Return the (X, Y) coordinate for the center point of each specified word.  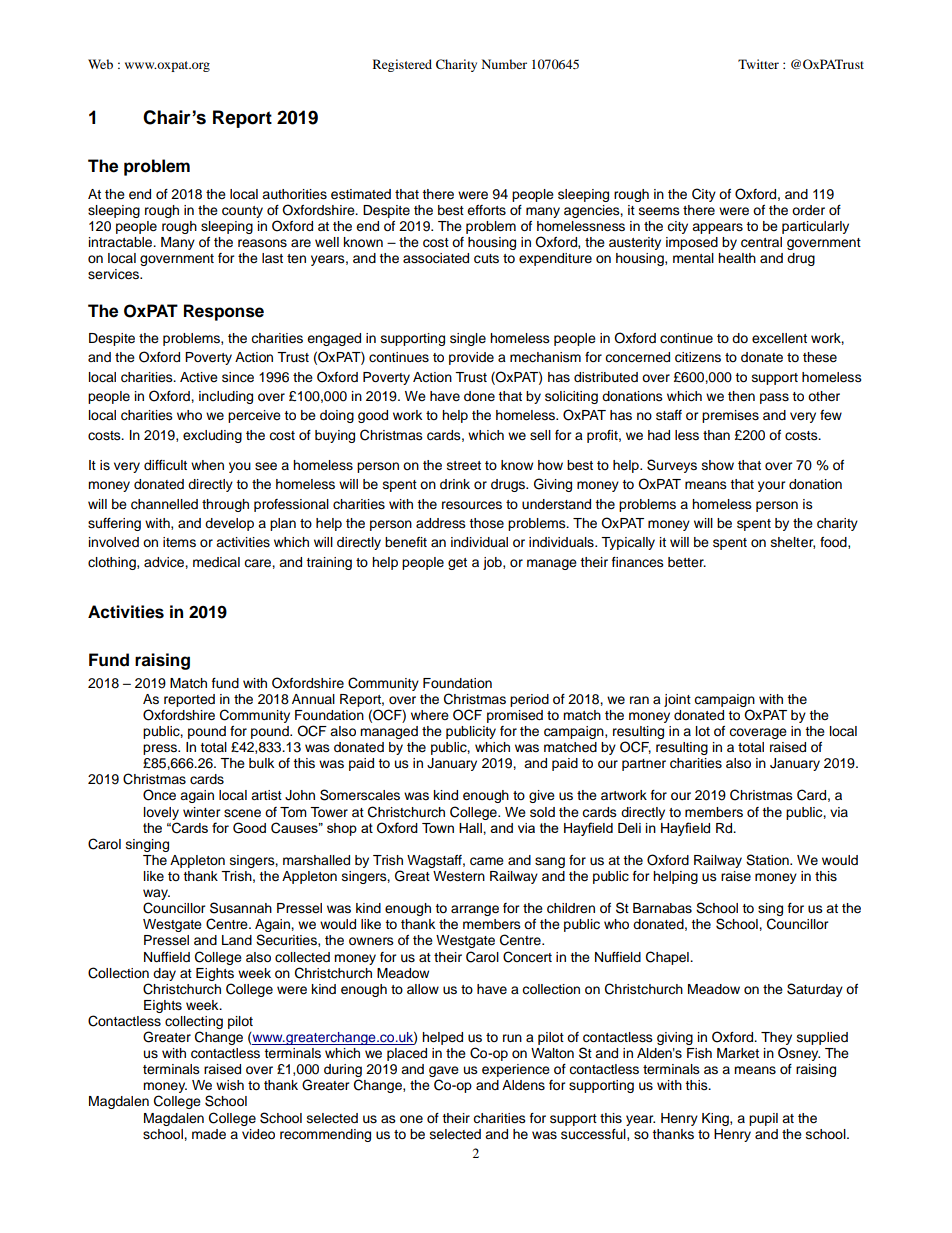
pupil (763, 1119)
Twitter (758, 64)
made (209, 1134)
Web (100, 64)
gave (444, 1073)
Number (504, 64)
